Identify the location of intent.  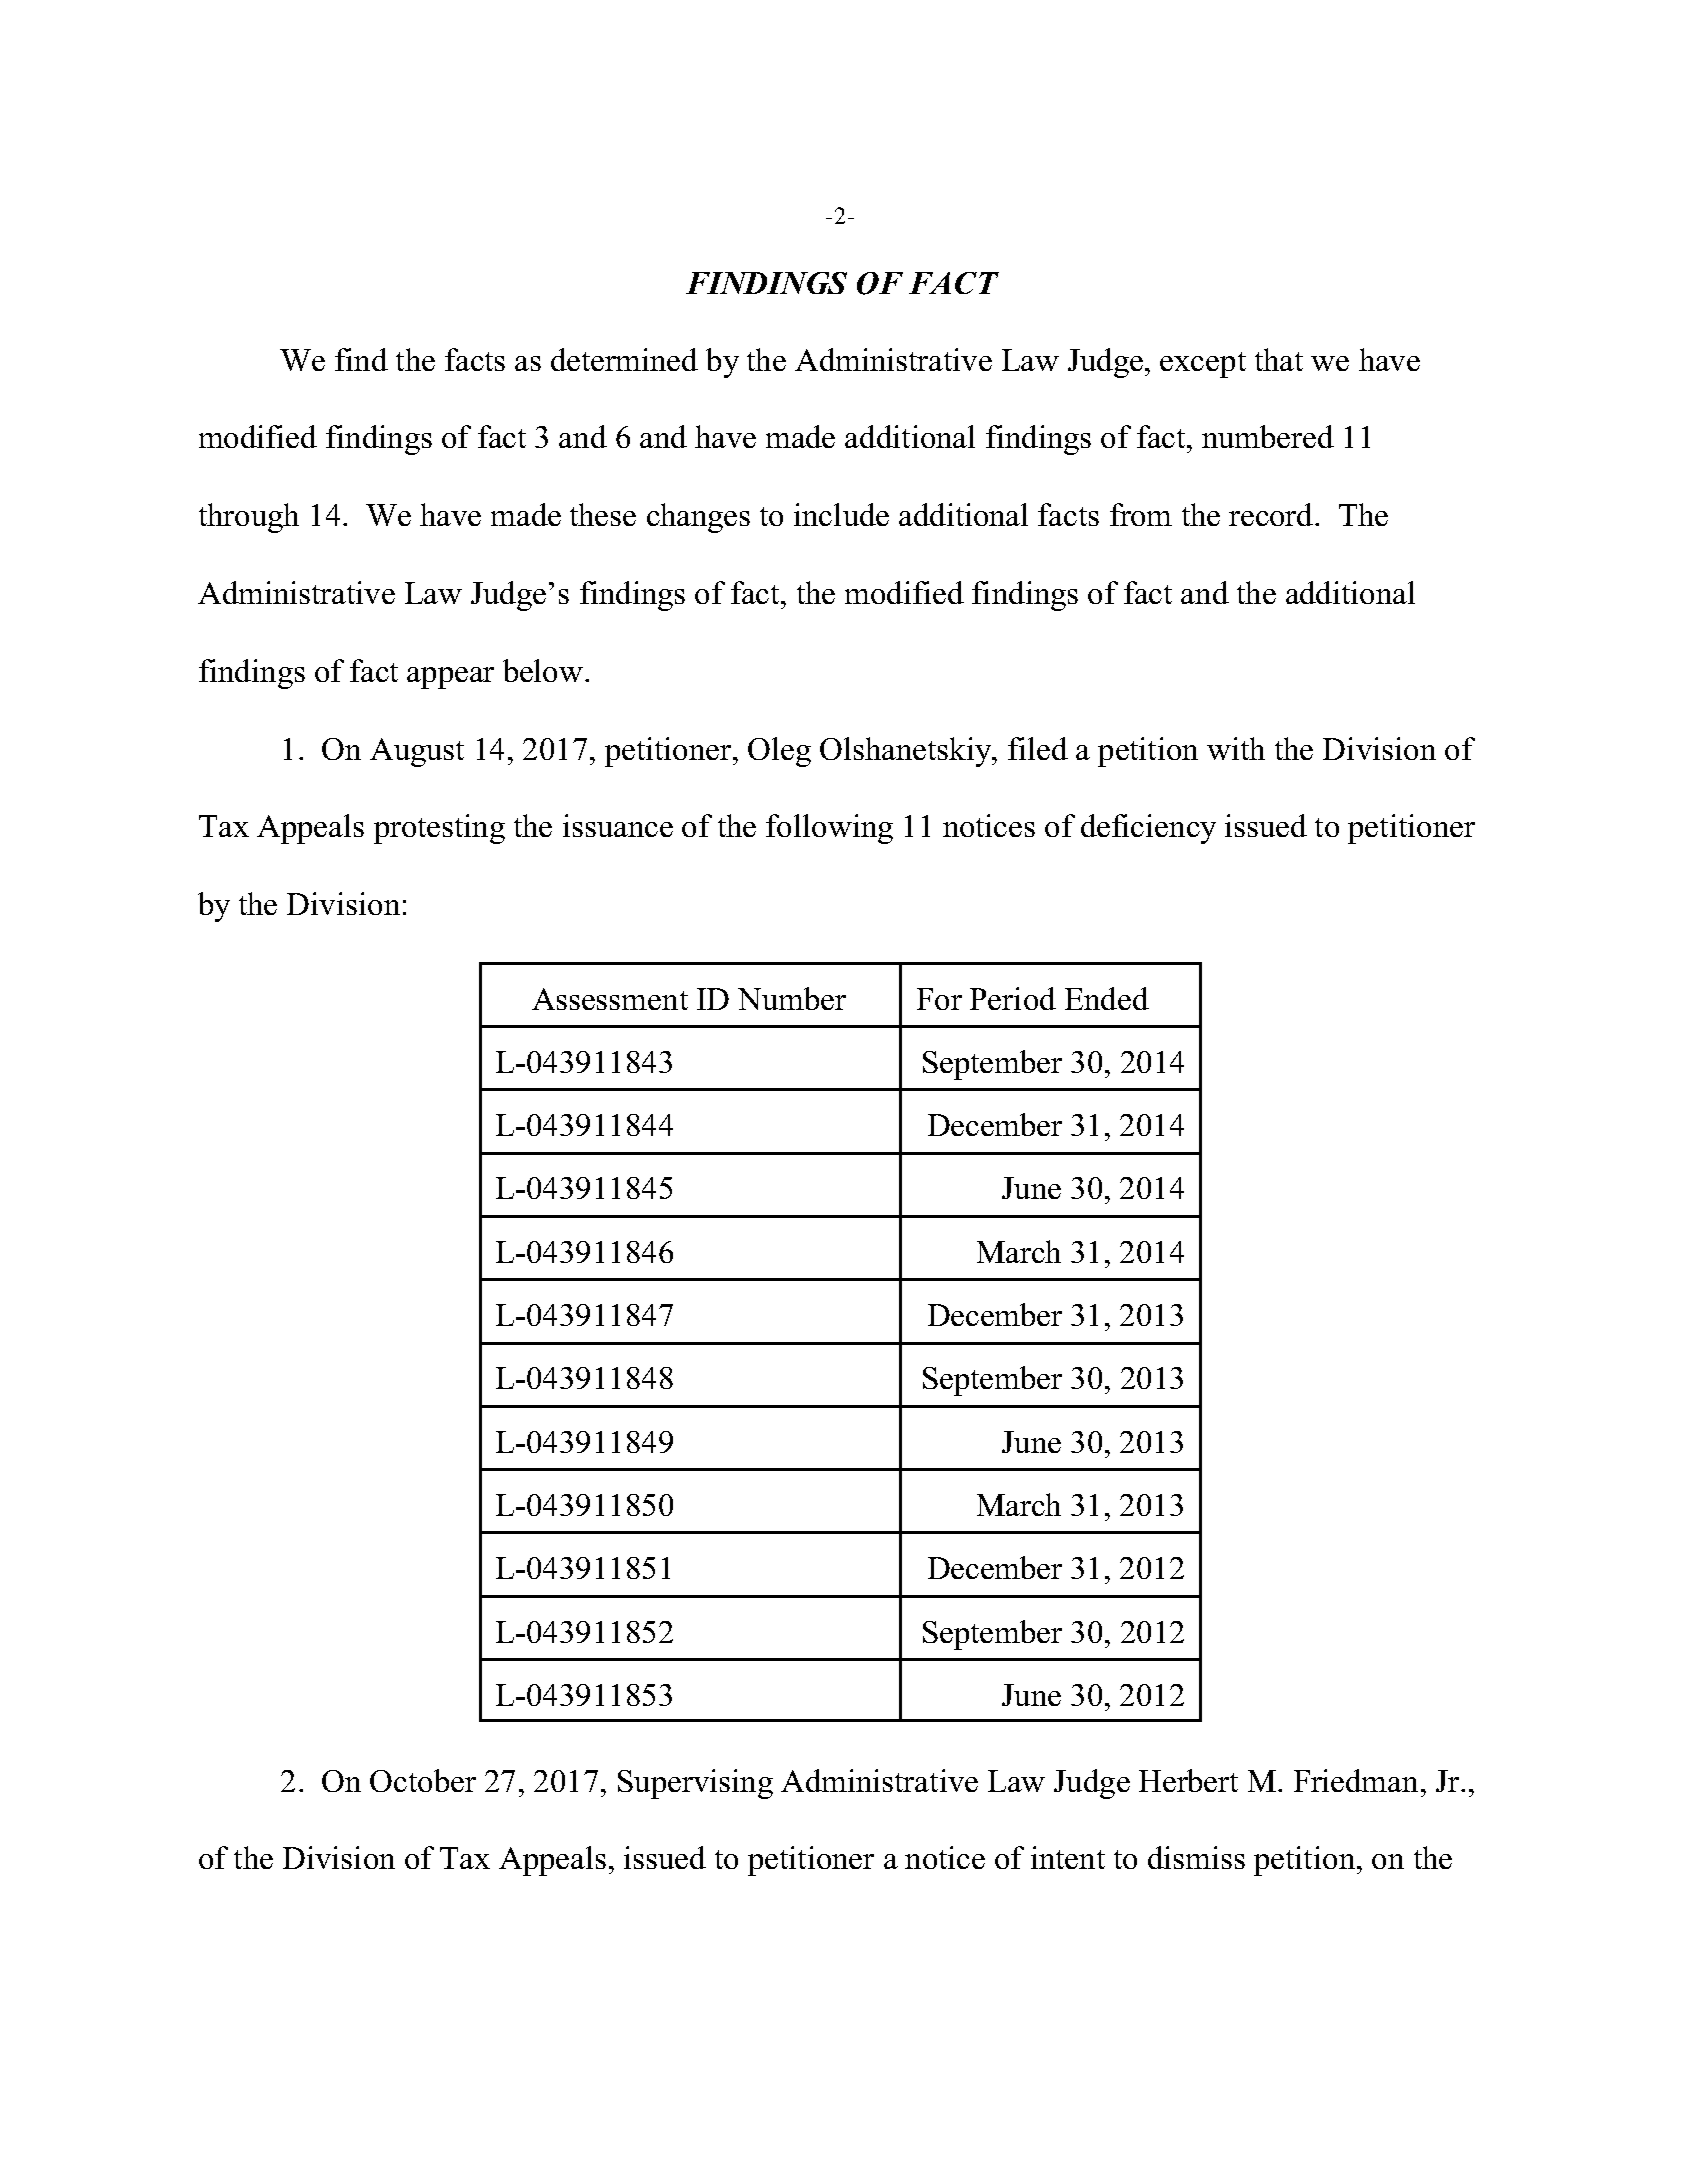
(1068, 1857).
